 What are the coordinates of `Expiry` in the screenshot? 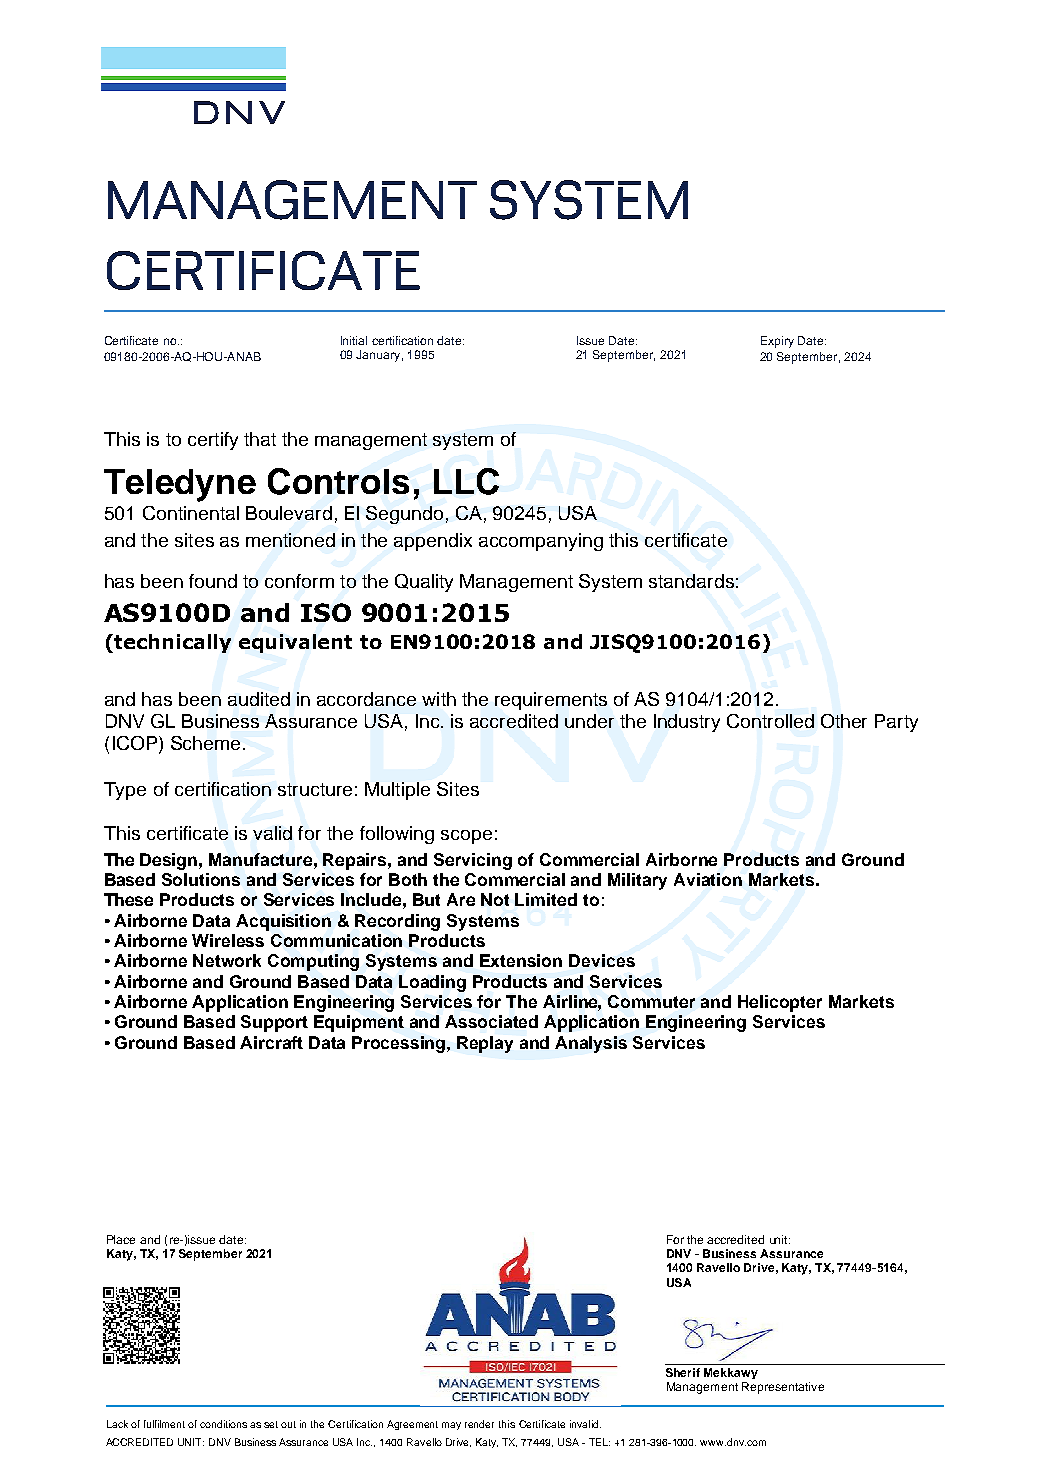 It's located at (777, 342).
